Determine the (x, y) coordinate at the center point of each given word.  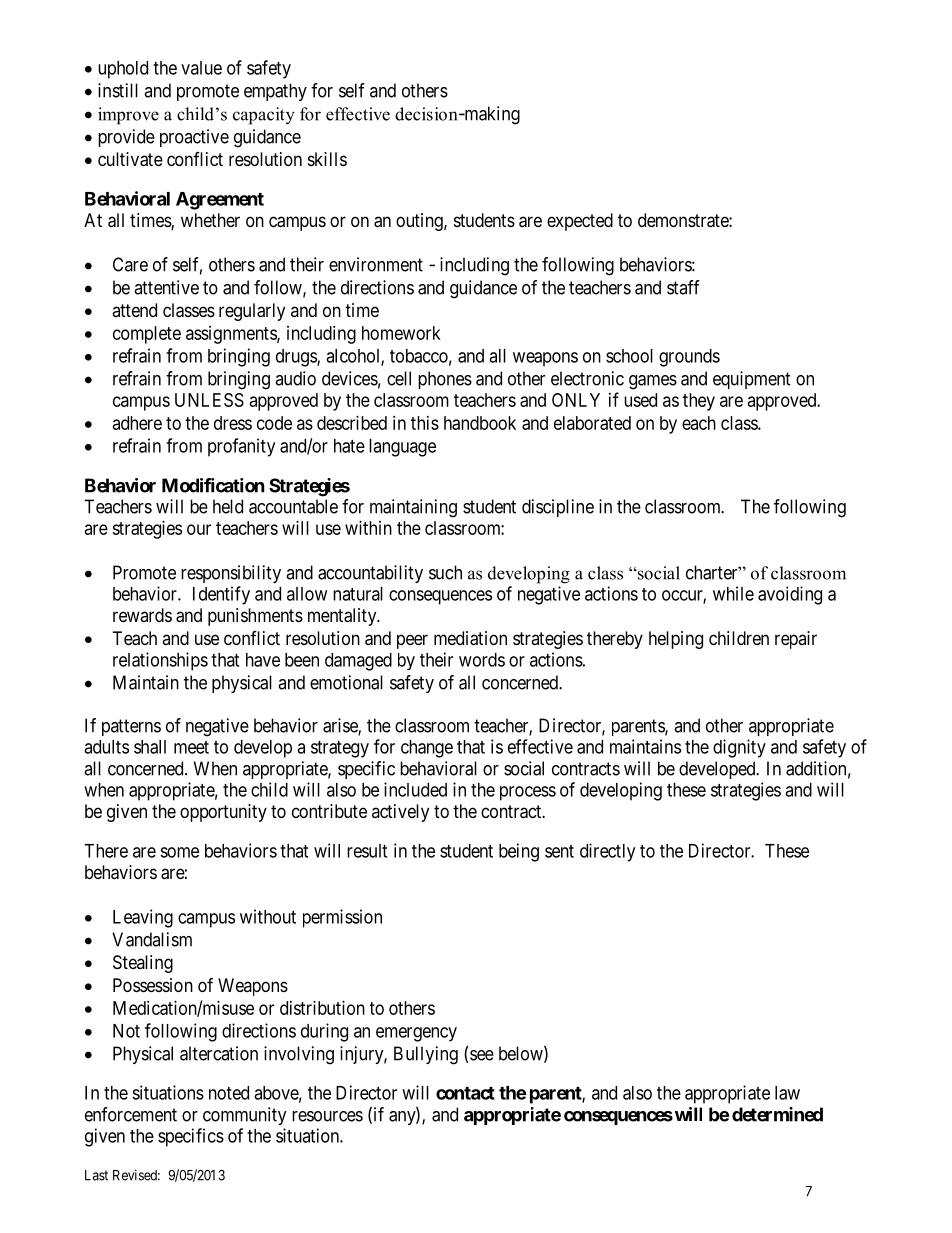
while (733, 593)
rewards (142, 615)
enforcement (131, 1114)
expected (580, 222)
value (201, 68)
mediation (470, 638)
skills (327, 159)
